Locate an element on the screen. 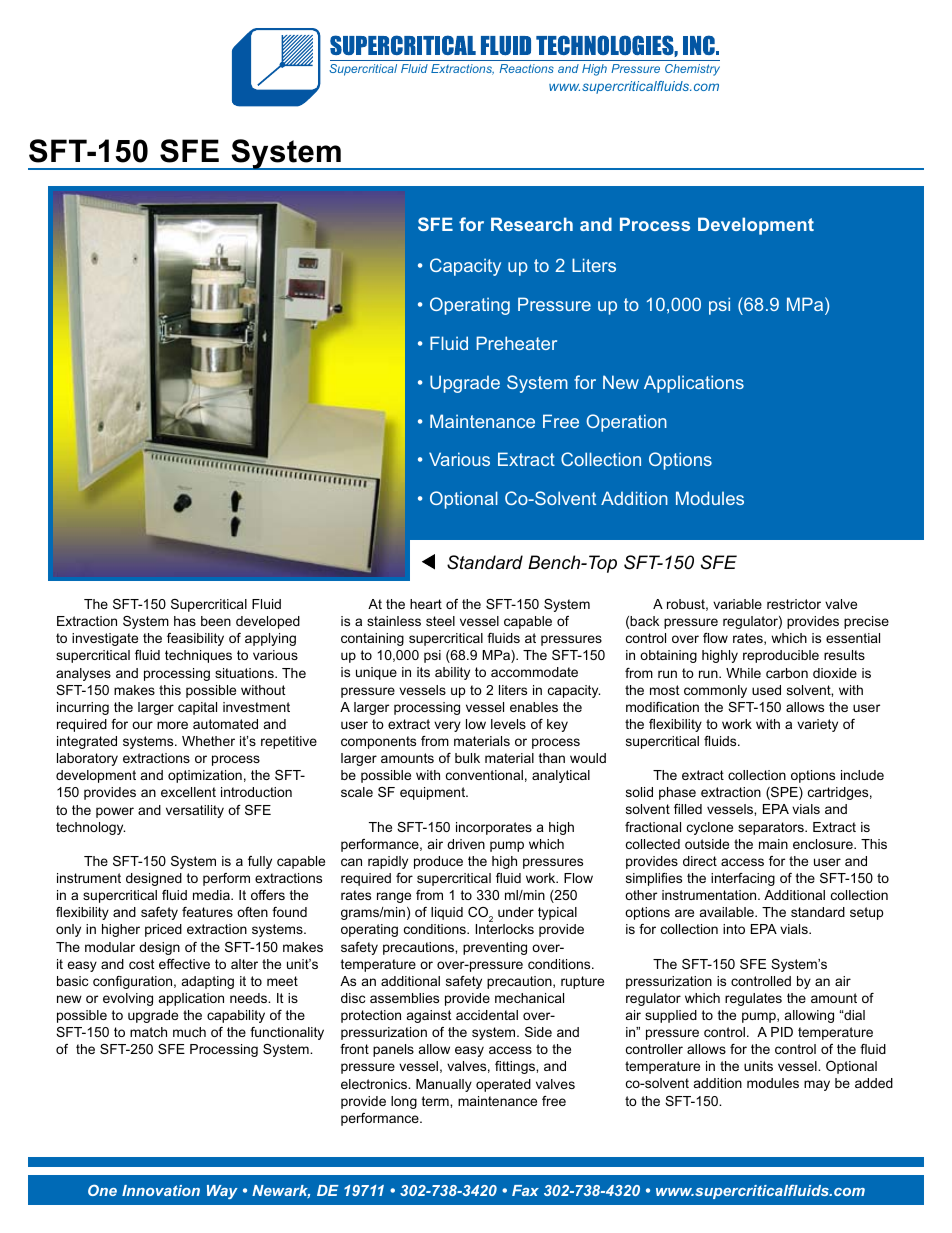 This screenshot has height=1233, width=952. Research is located at coordinates (532, 224).
